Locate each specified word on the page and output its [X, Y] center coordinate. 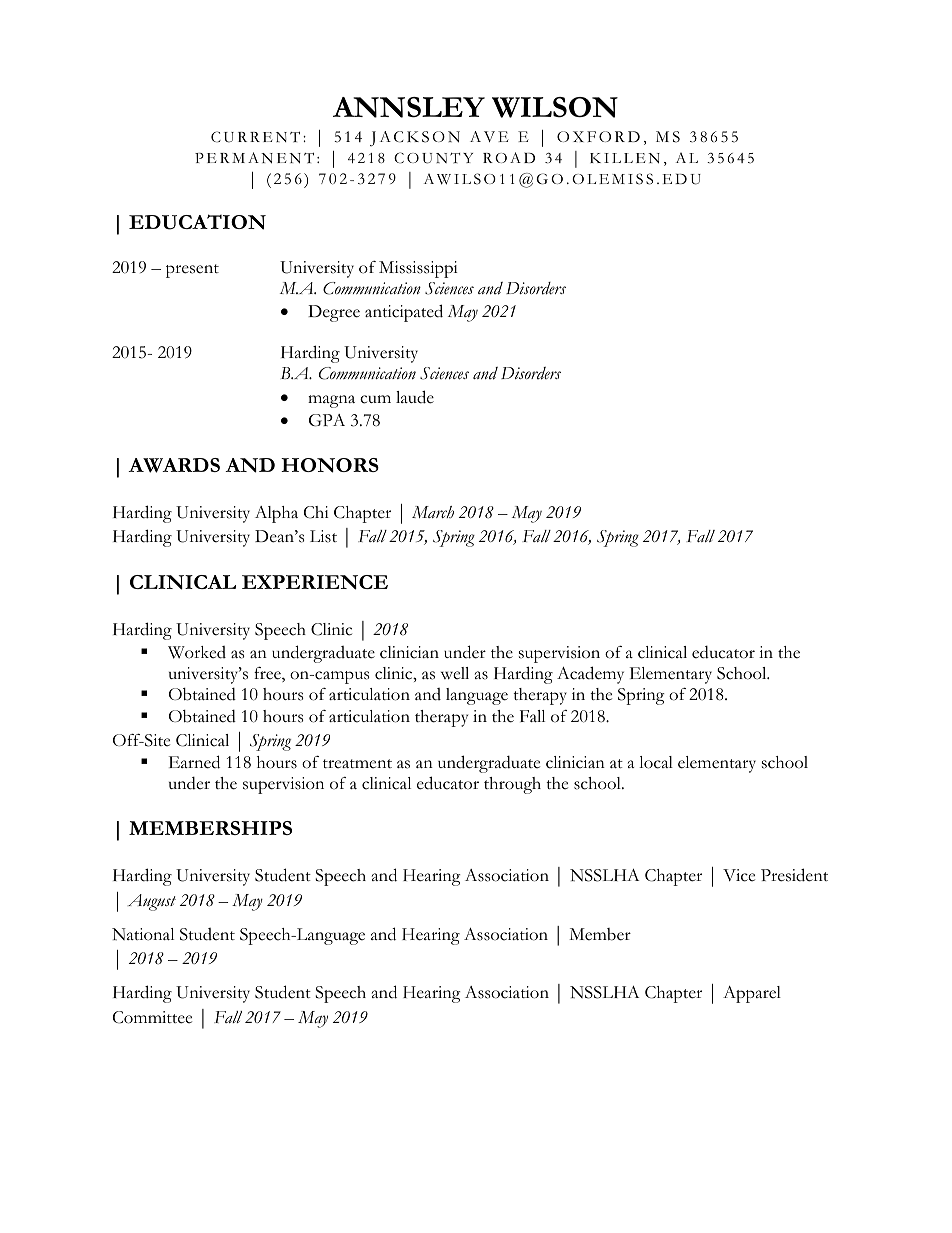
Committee [152, 1017]
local [656, 762]
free [268, 674]
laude [415, 397]
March [433, 512]
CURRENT [255, 137]
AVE [489, 136]
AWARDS [174, 465]
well [455, 673]
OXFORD [598, 136]
